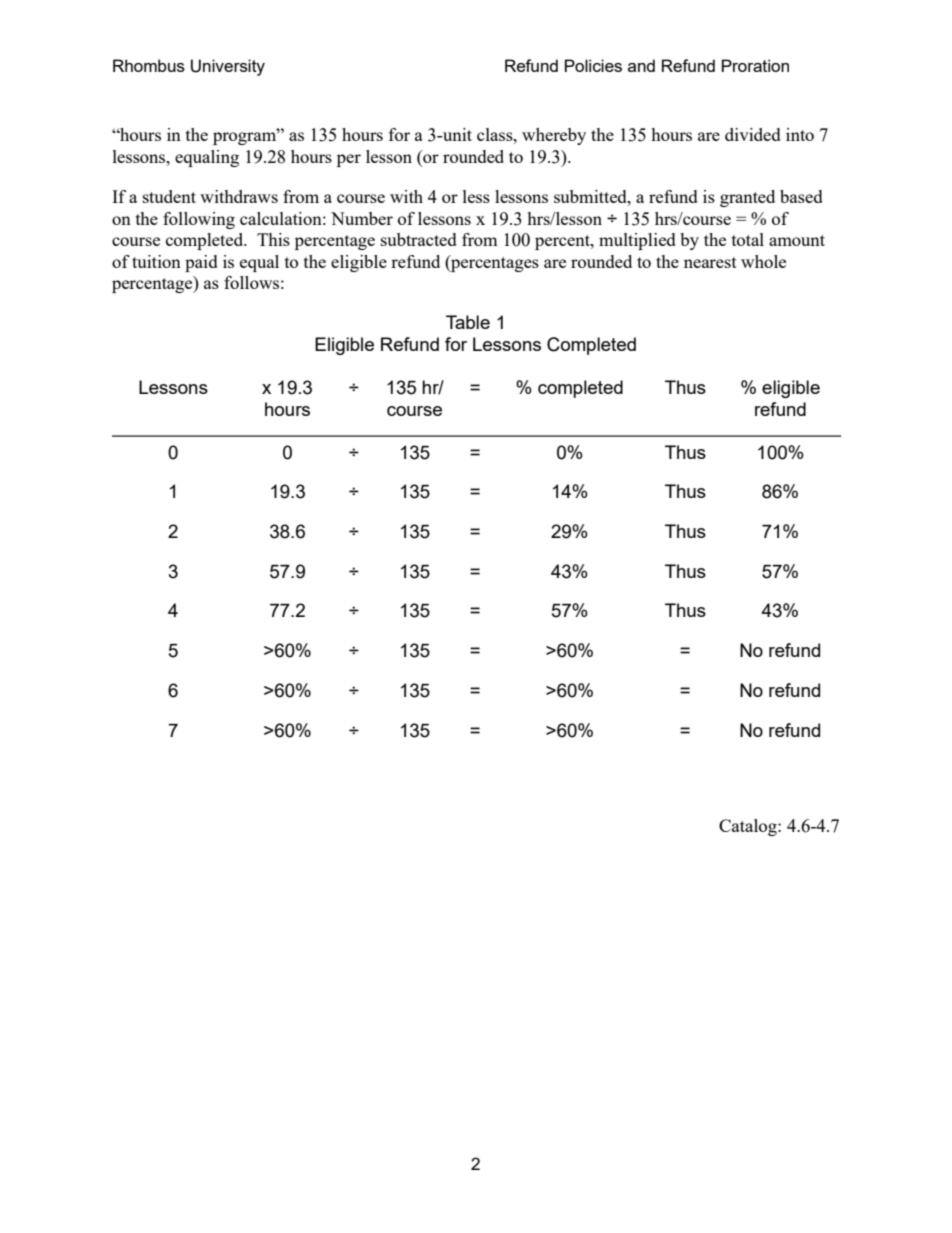 This screenshot has width=952, height=1233. Describe the element at coordinates (228, 67) in the screenshot. I see `University` at that location.
